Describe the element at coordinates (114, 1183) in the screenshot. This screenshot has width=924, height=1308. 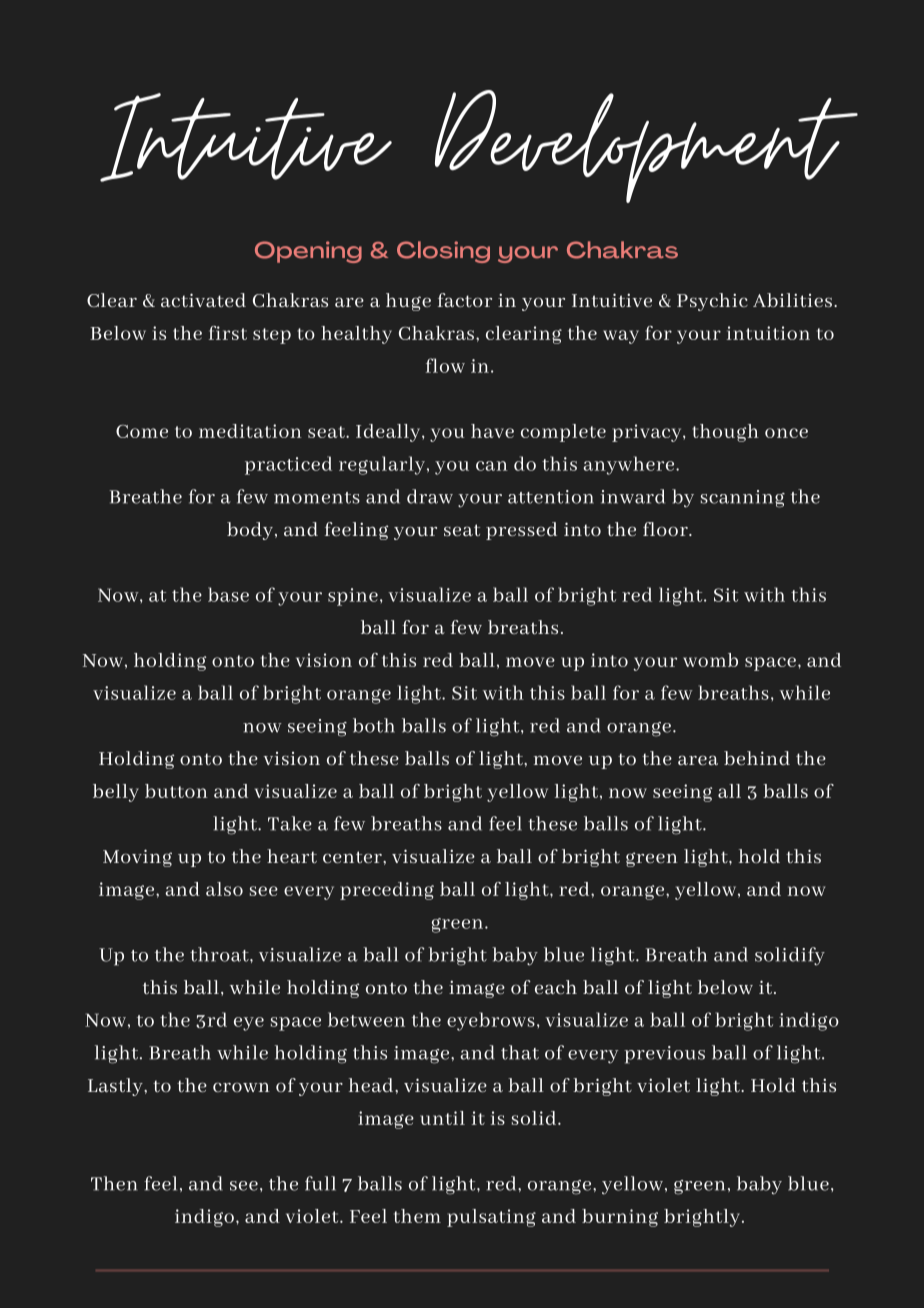
I see `Then` at that location.
